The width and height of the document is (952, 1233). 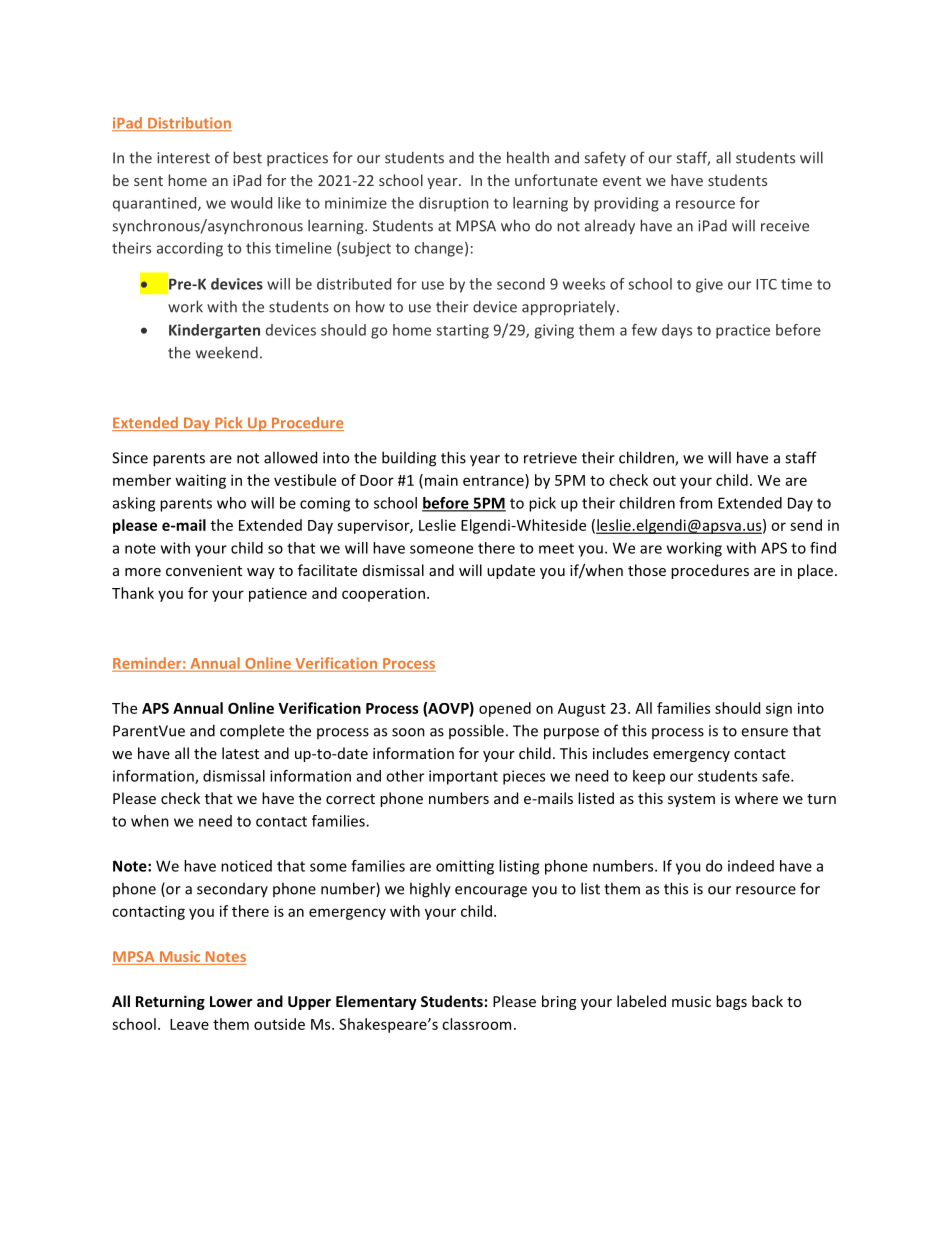 What do you see at coordinates (231, 1001) in the document?
I see `Lower` at bounding box center [231, 1001].
